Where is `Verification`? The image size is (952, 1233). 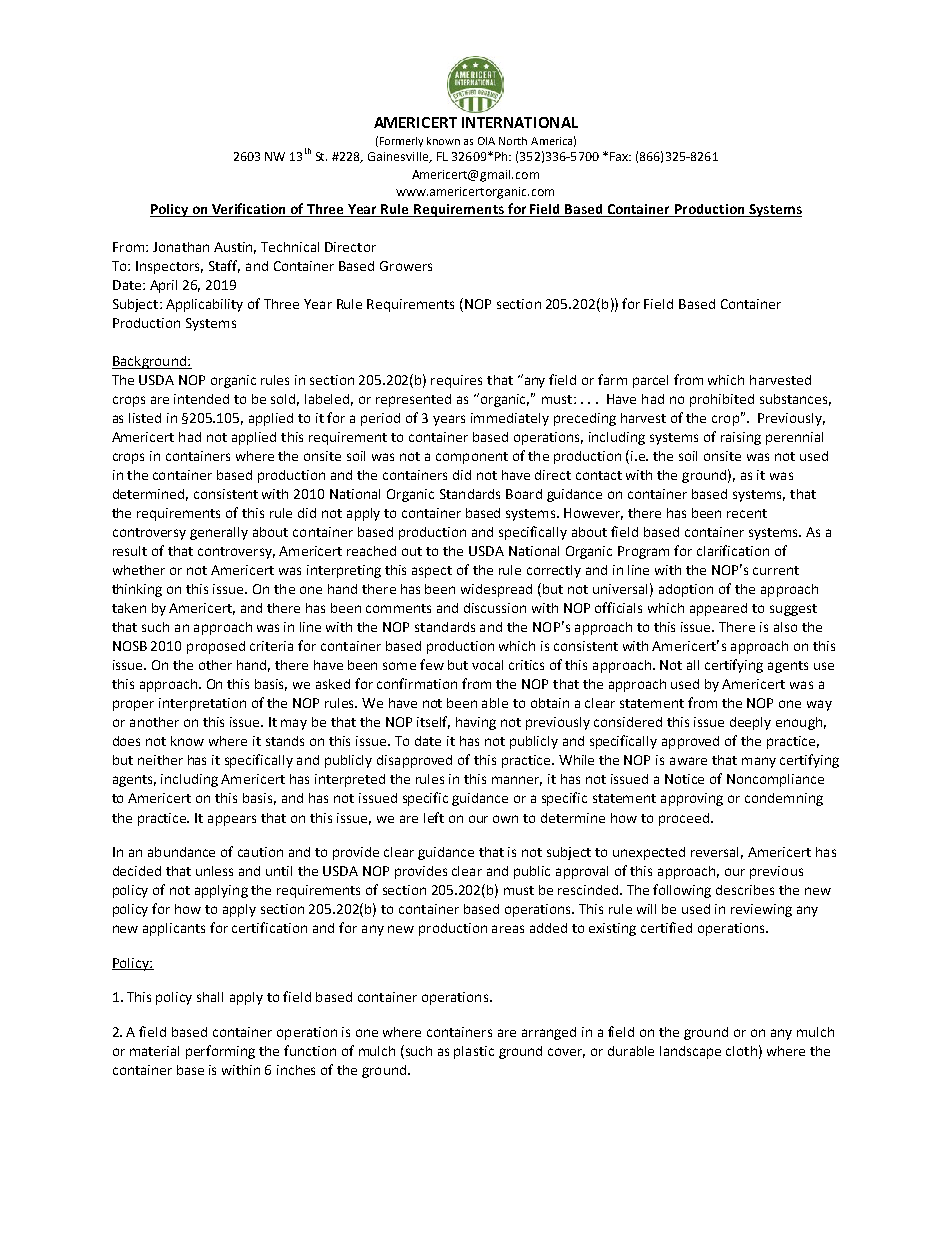
Verification is located at coordinates (249, 210).
